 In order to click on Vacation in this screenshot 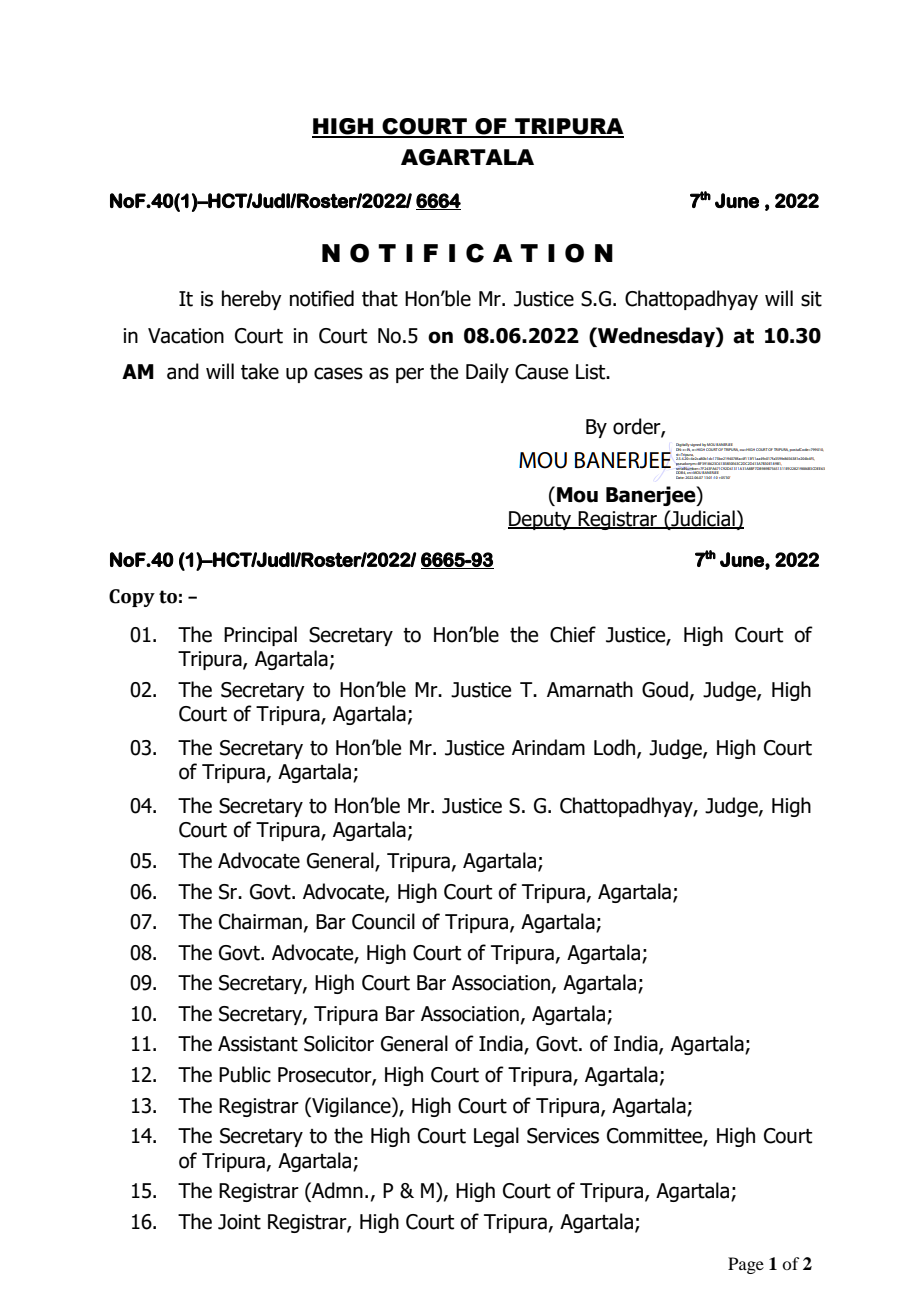, I will do `click(186, 336)`.
